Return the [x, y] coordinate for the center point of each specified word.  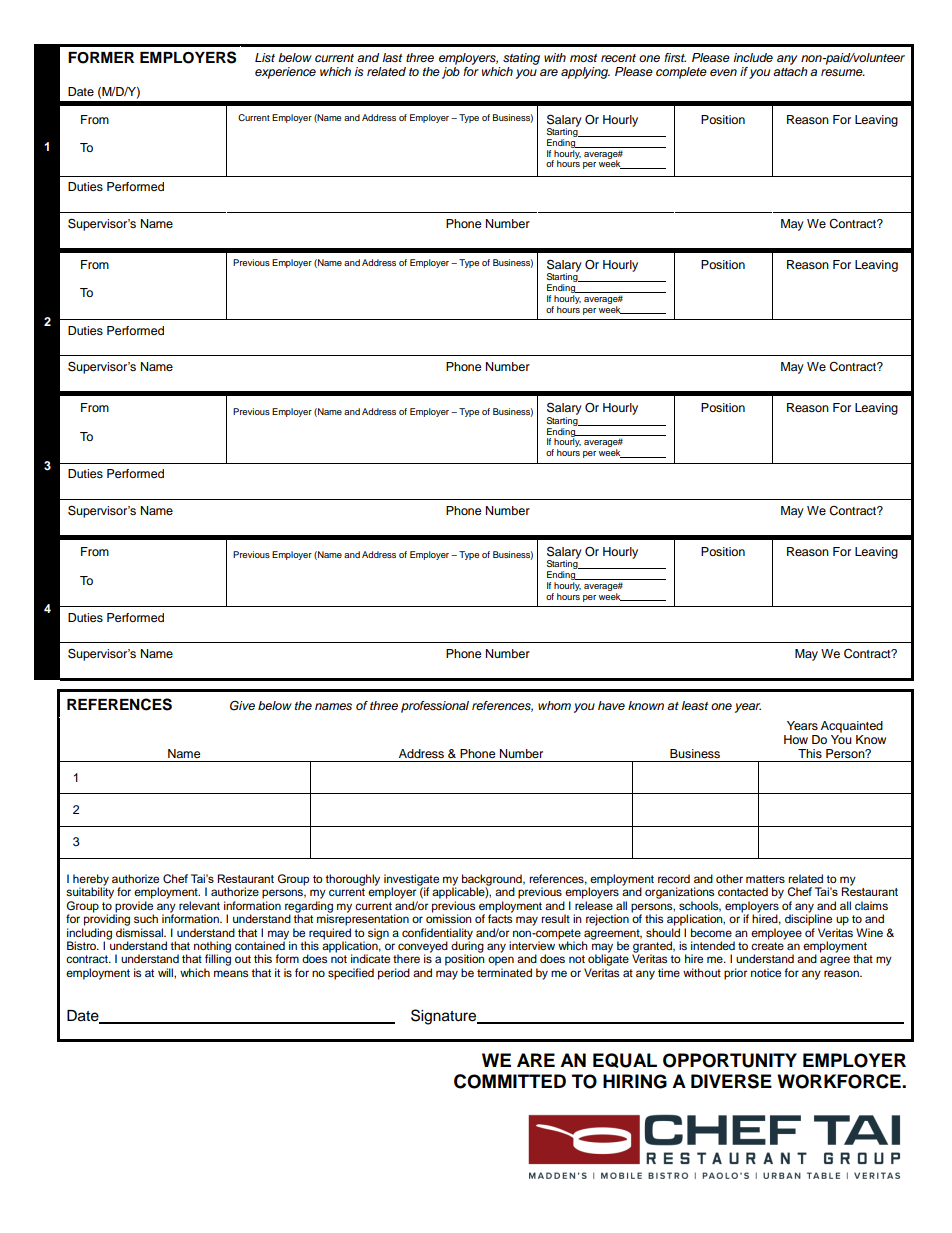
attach [790, 71]
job [451, 73]
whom [554, 705]
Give [242, 706]
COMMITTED [510, 1081]
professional [435, 707]
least [695, 705]
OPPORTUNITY [730, 1060]
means [231, 973]
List [265, 58]
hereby [91, 881]
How [796, 739]
